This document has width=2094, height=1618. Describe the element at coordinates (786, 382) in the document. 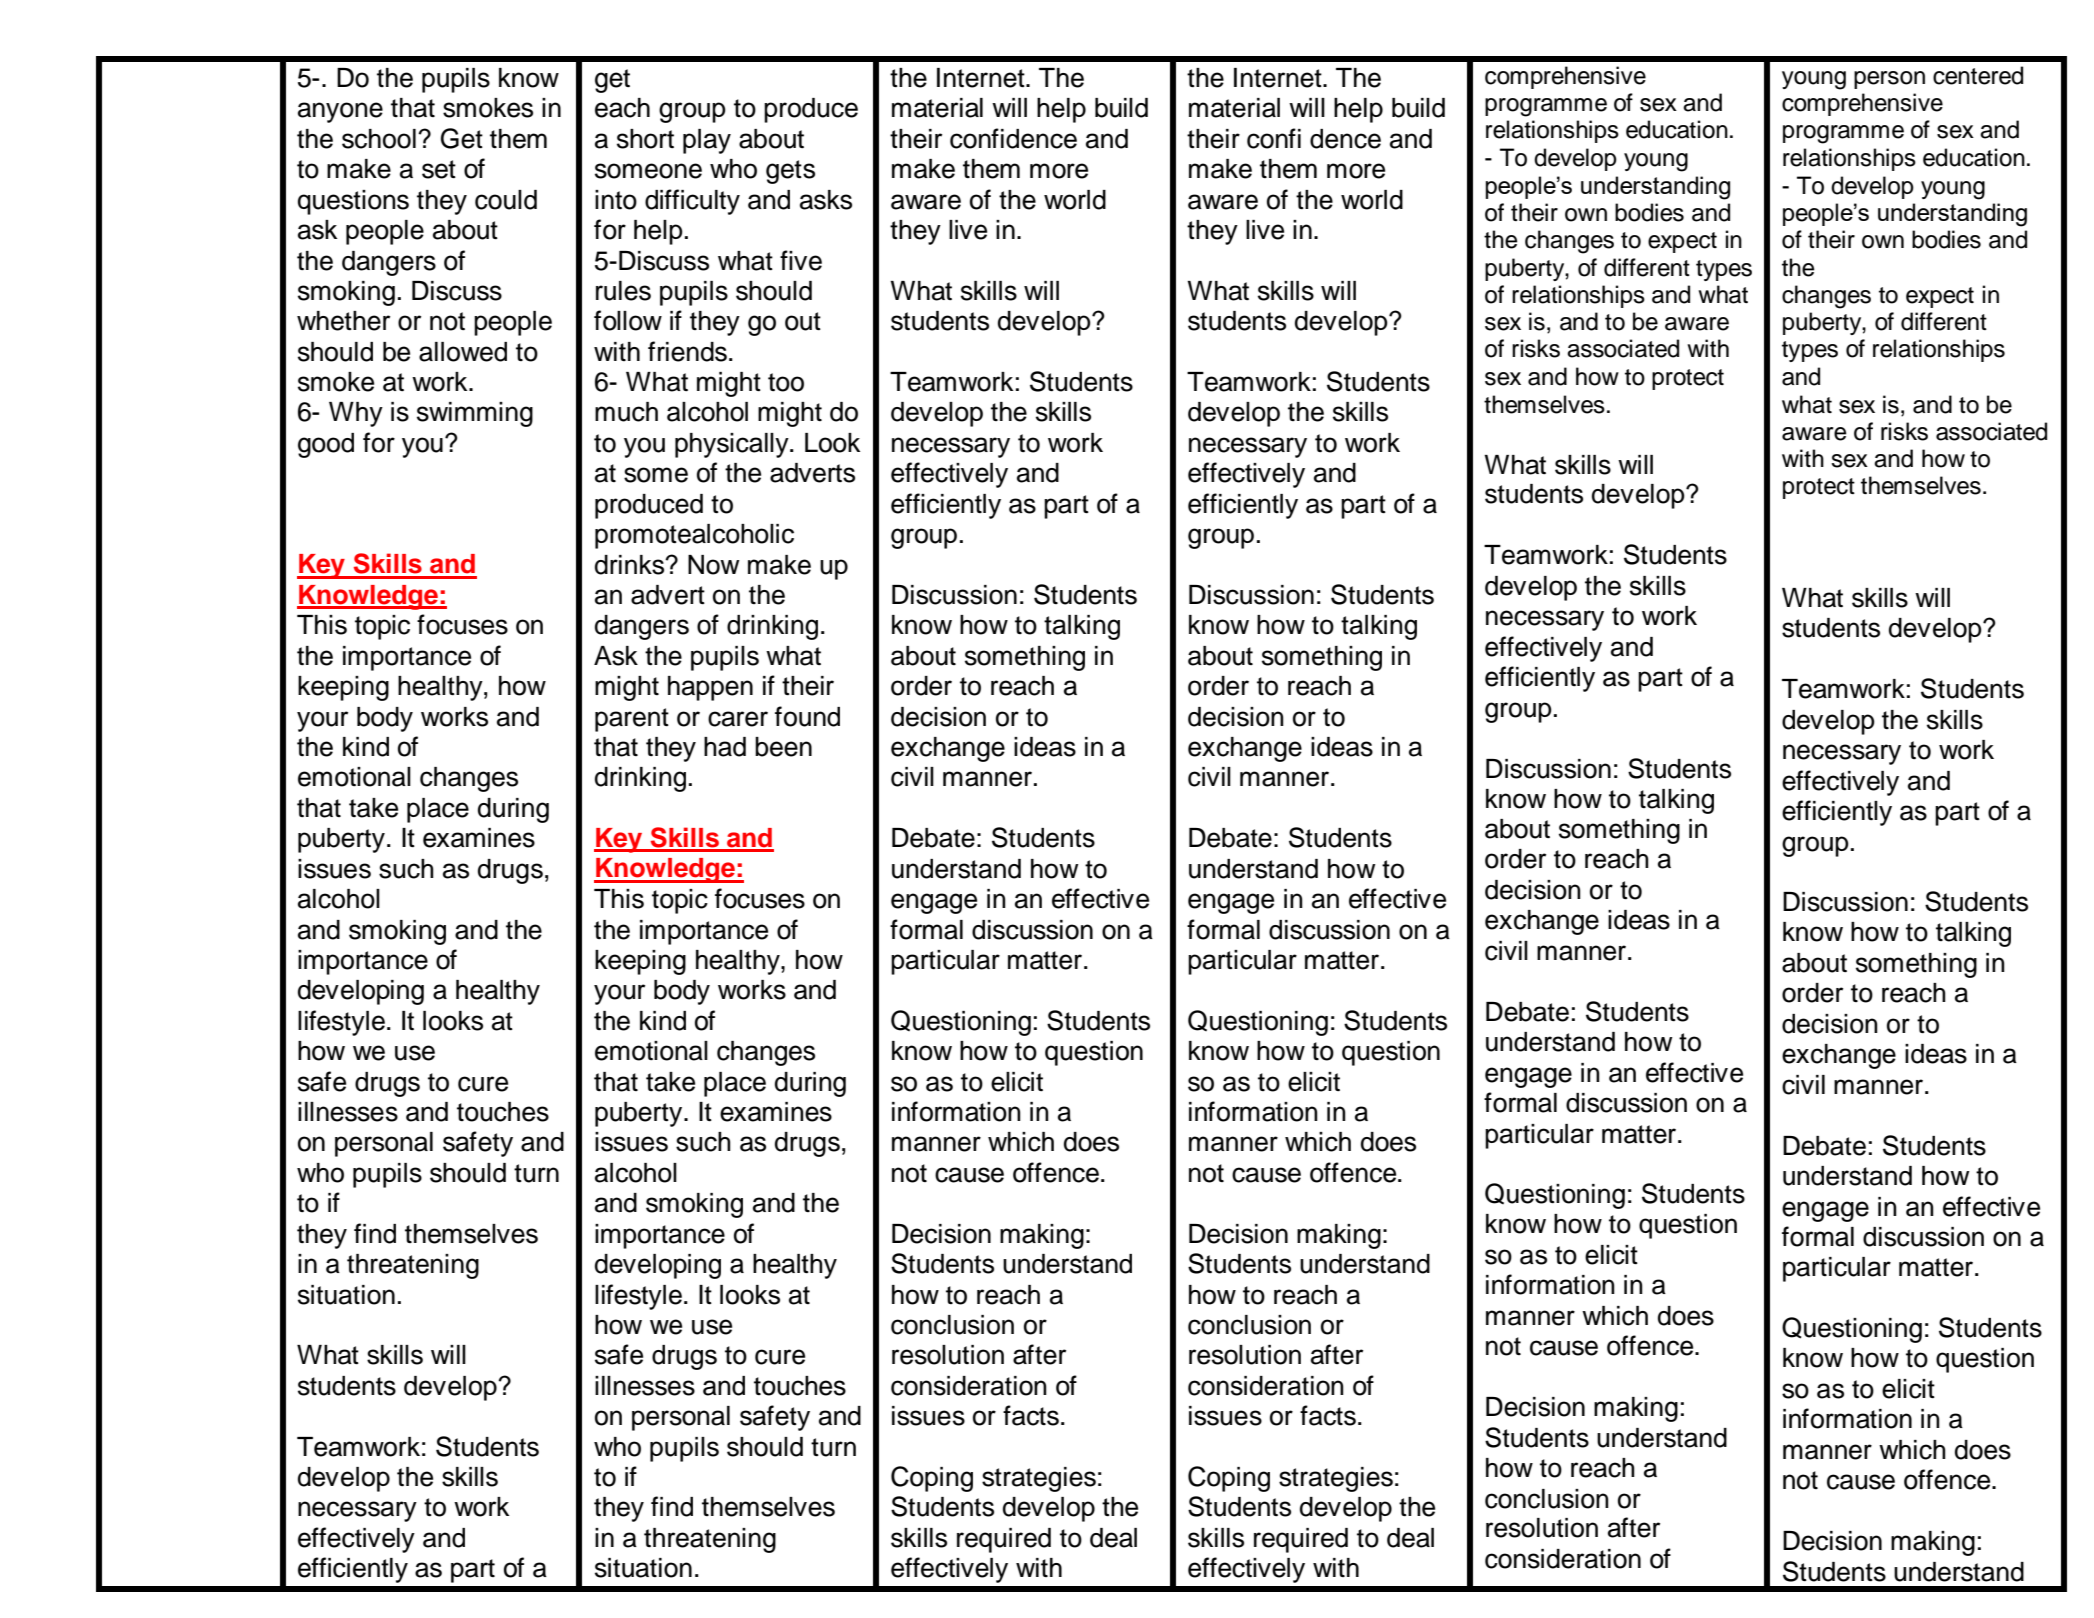

I see `too` at that location.
